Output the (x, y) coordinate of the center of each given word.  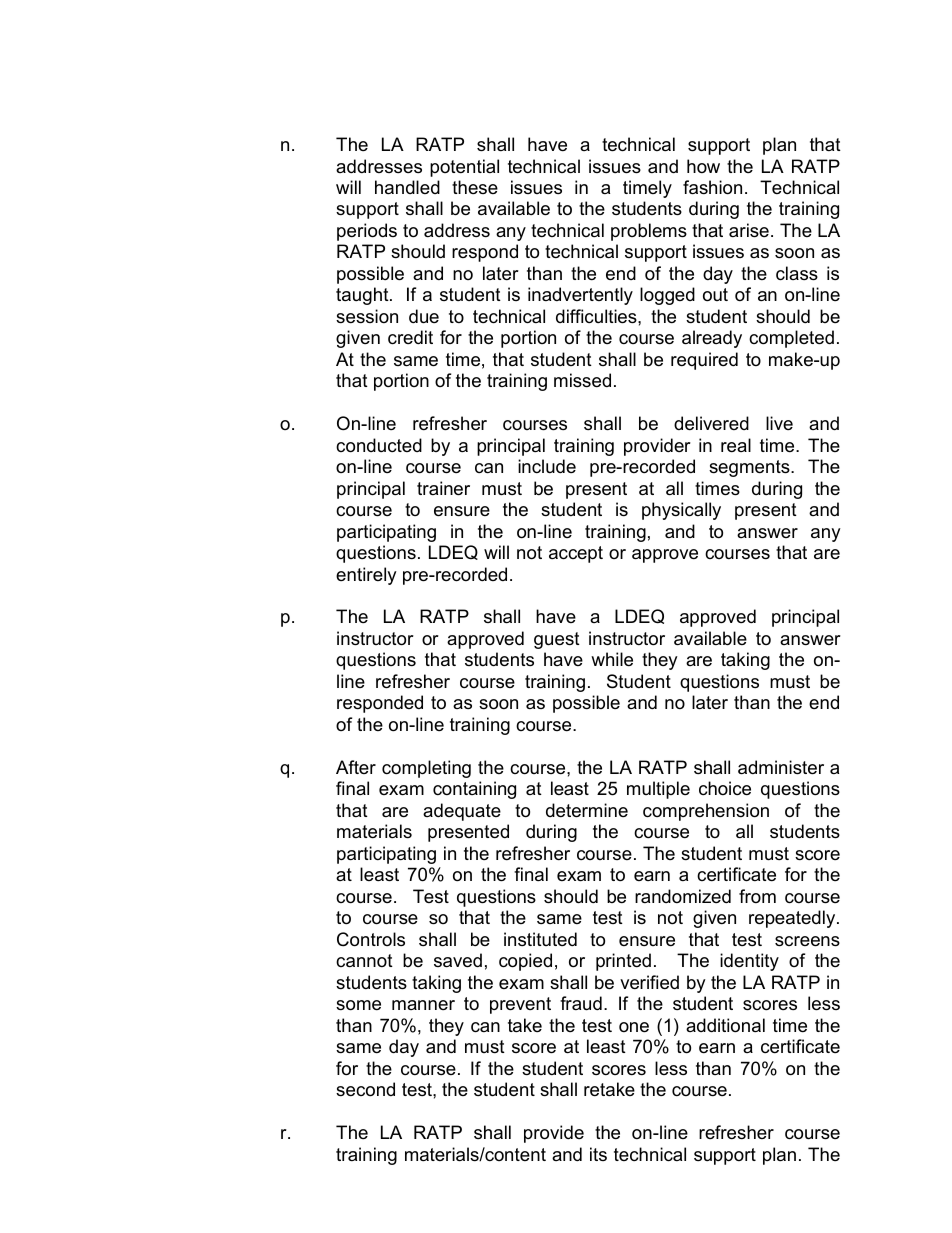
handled (407, 187)
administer (781, 767)
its (598, 1154)
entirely (366, 576)
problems (649, 232)
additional (725, 1025)
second (365, 1089)
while (612, 659)
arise (749, 230)
